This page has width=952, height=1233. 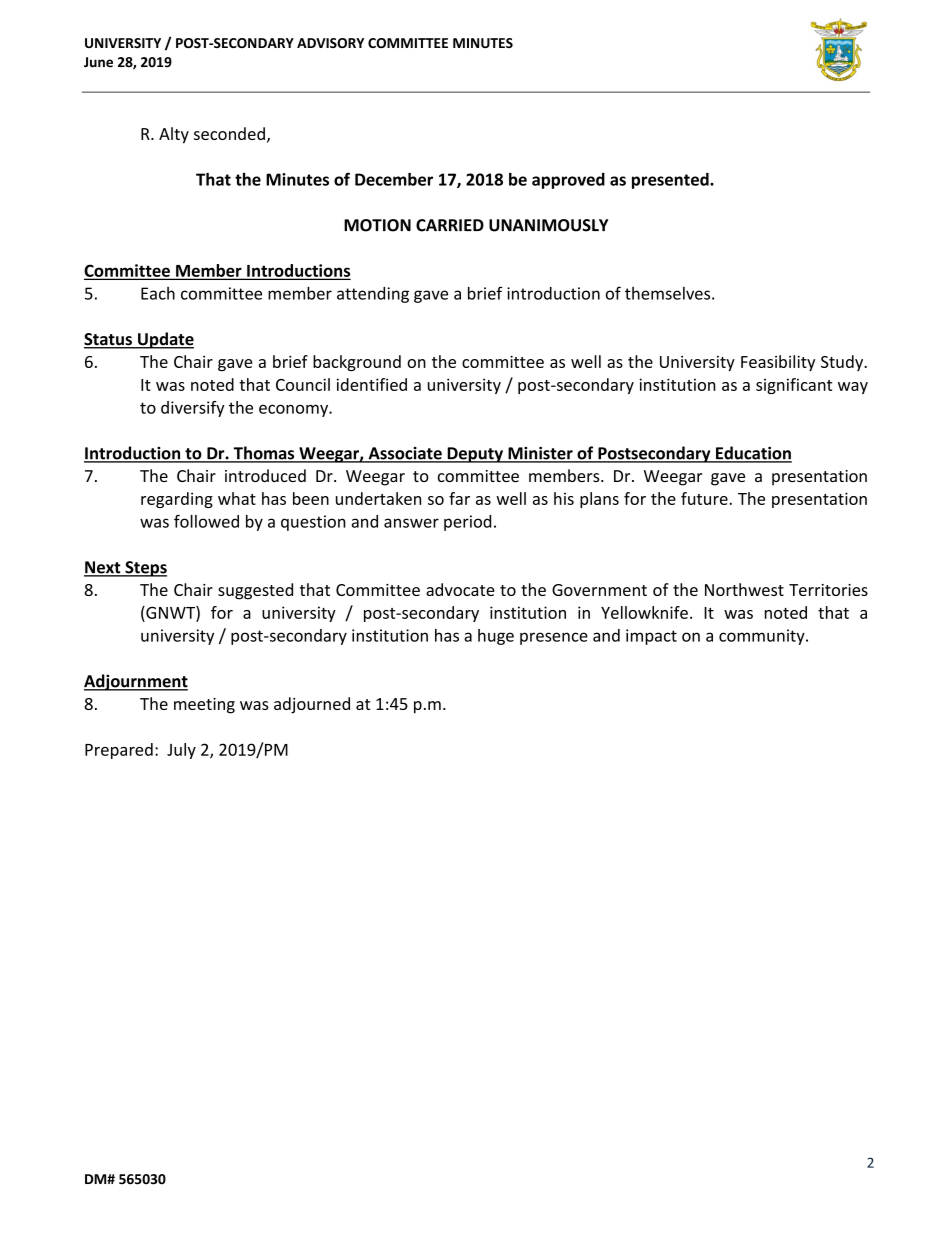 What do you see at coordinates (496, 637) in the page?
I see `huge` at bounding box center [496, 637].
